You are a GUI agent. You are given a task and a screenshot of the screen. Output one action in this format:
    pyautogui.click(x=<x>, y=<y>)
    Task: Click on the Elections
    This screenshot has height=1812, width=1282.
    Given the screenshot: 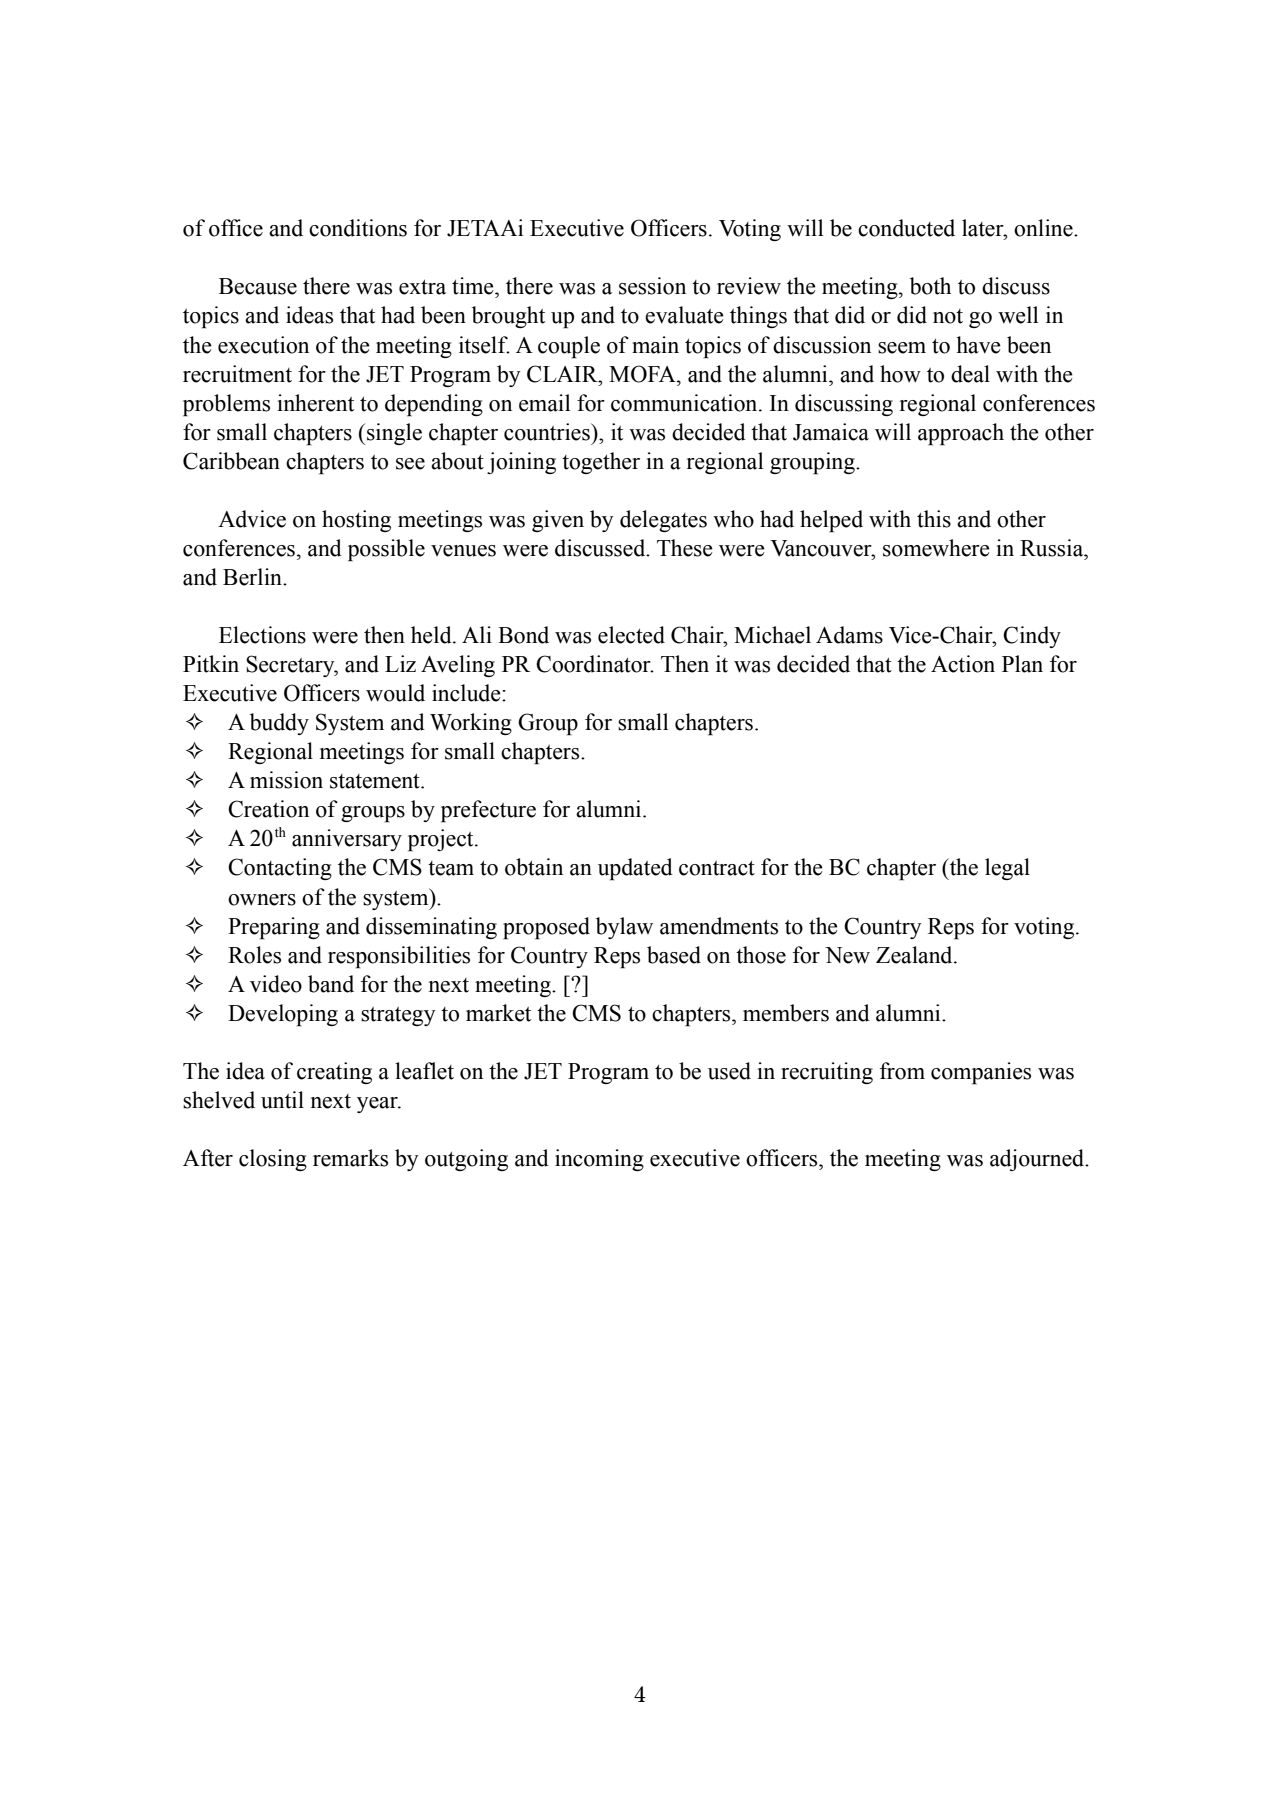 What is the action you would take?
    pyautogui.click(x=262, y=635)
